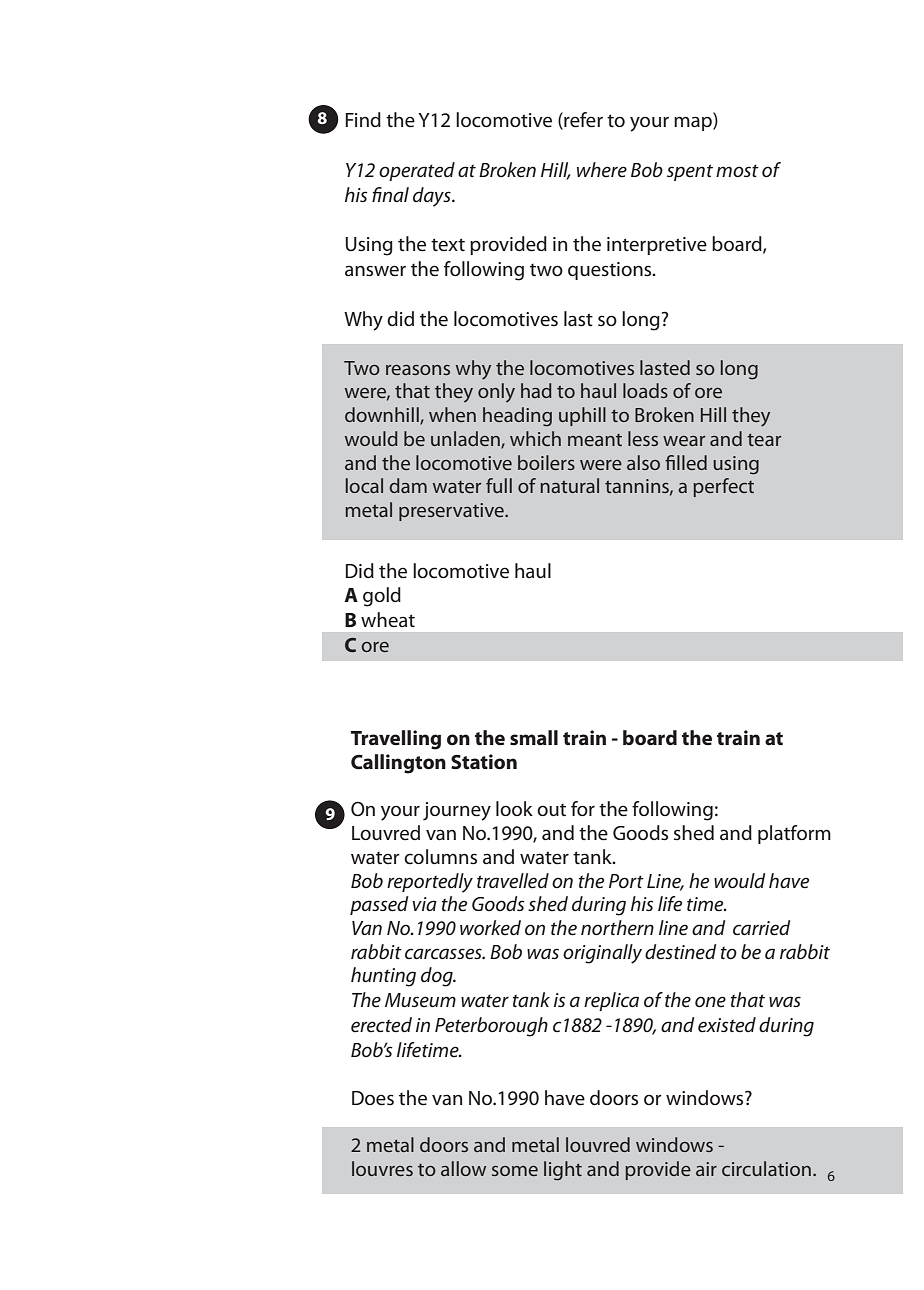  What do you see at coordinates (737, 171) in the screenshot?
I see `most` at bounding box center [737, 171].
